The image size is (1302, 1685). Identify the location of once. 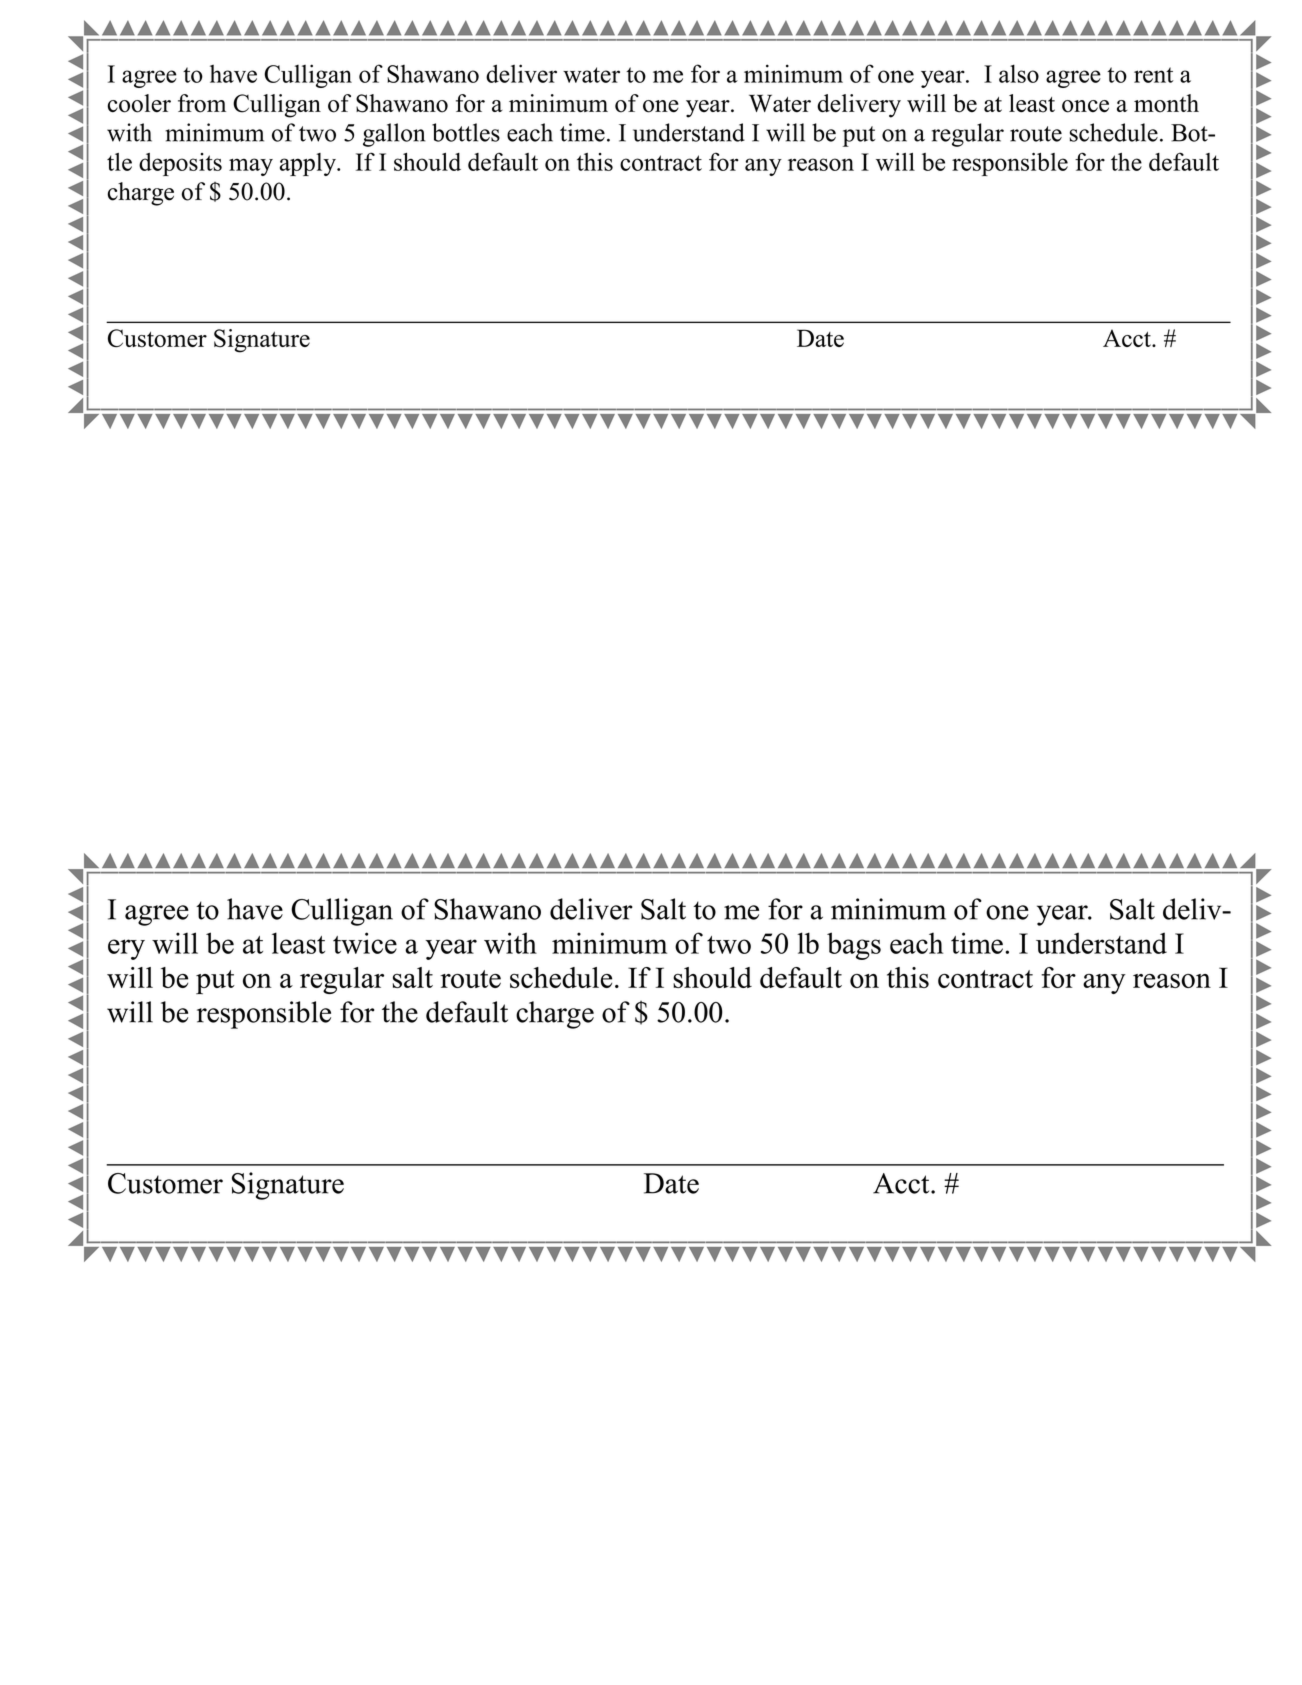
(1085, 106).
